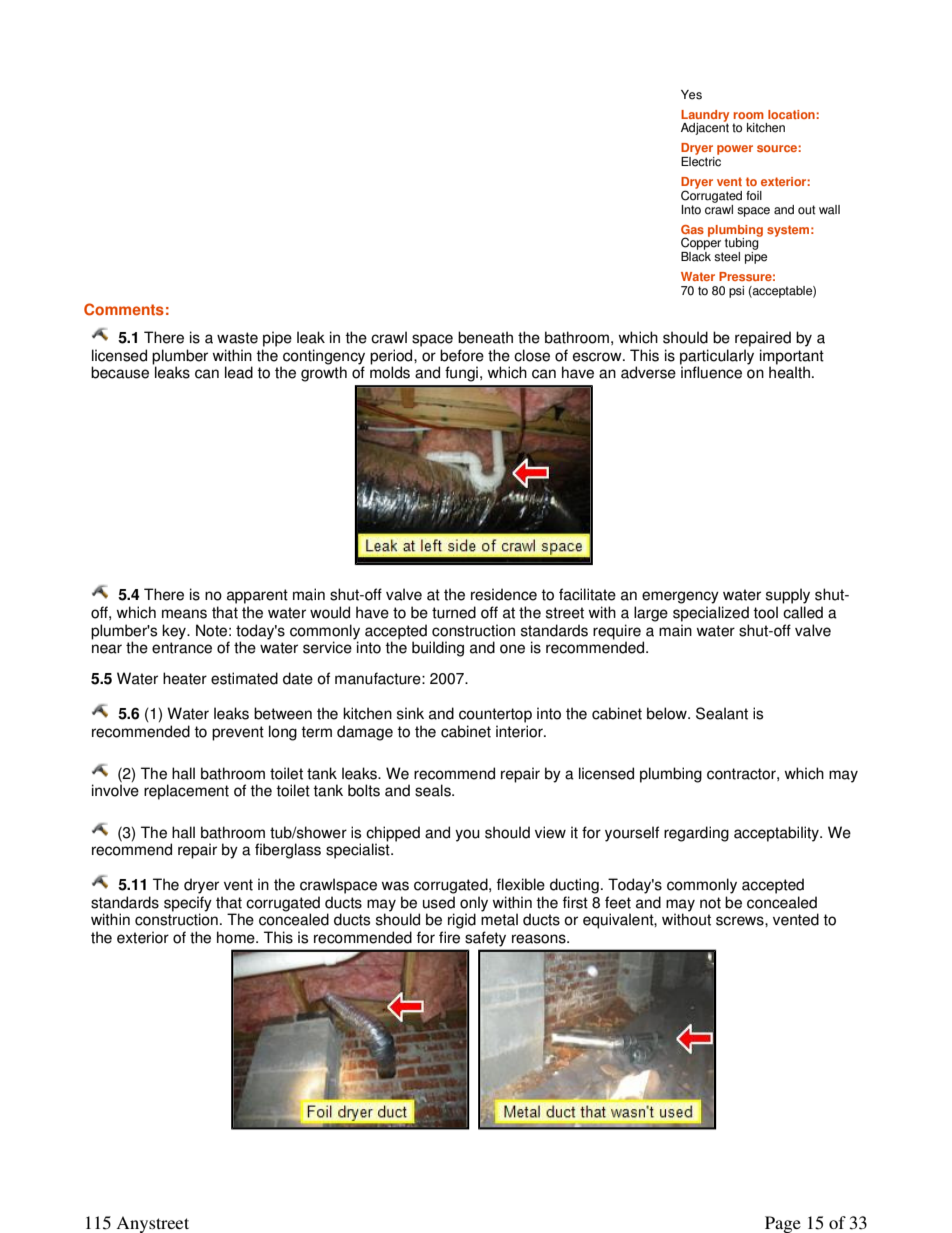 The image size is (952, 1233). What do you see at coordinates (540, 939) in the page?
I see `reasons` at bounding box center [540, 939].
